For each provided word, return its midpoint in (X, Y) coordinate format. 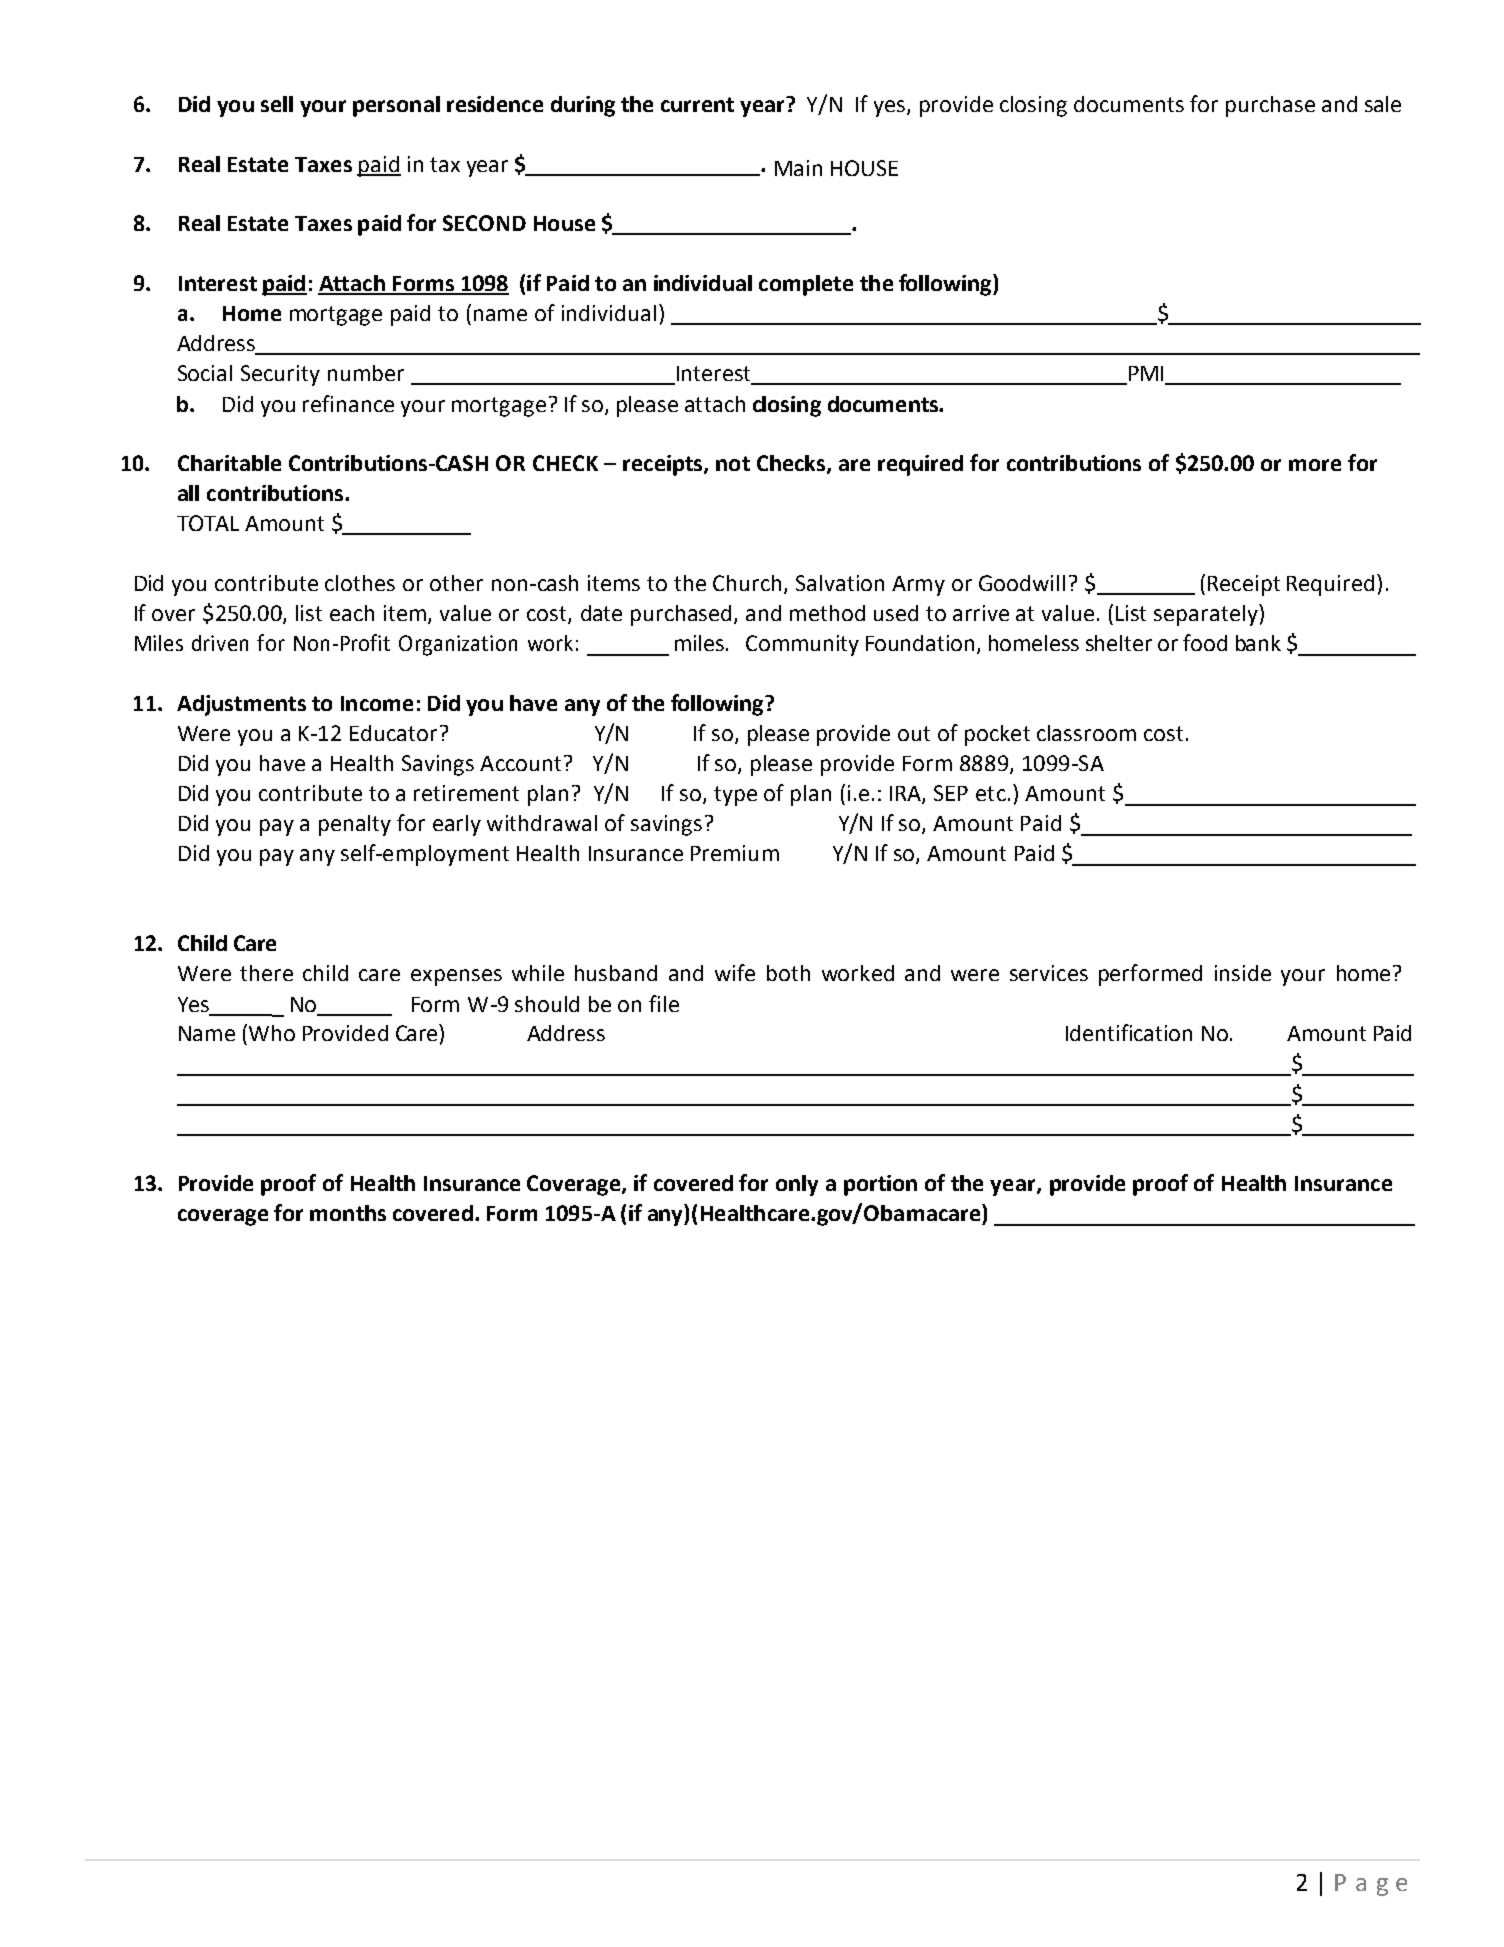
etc (991, 793)
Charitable (229, 463)
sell (277, 104)
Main (798, 168)
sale (1383, 104)
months (348, 1213)
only (797, 1185)
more (1315, 465)
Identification (1129, 1032)
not (733, 463)
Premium (735, 853)
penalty (355, 825)
